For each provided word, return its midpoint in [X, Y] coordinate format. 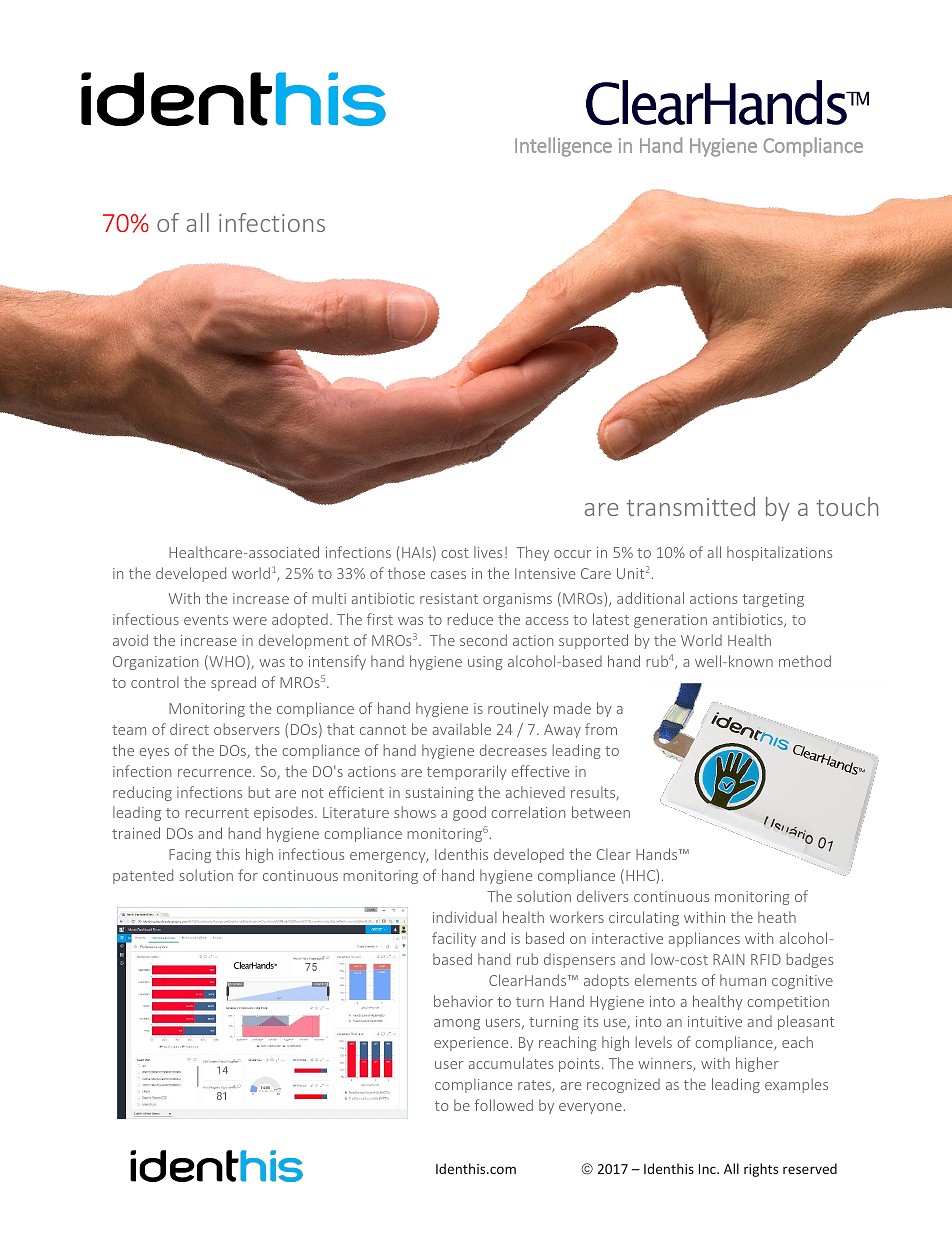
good [469, 813]
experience [471, 1044]
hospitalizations [779, 553]
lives [488, 552]
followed [504, 1105]
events [206, 620]
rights [761, 1170]
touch [847, 506]
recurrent [217, 813]
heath [777, 917]
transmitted [690, 506]
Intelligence [563, 147]
